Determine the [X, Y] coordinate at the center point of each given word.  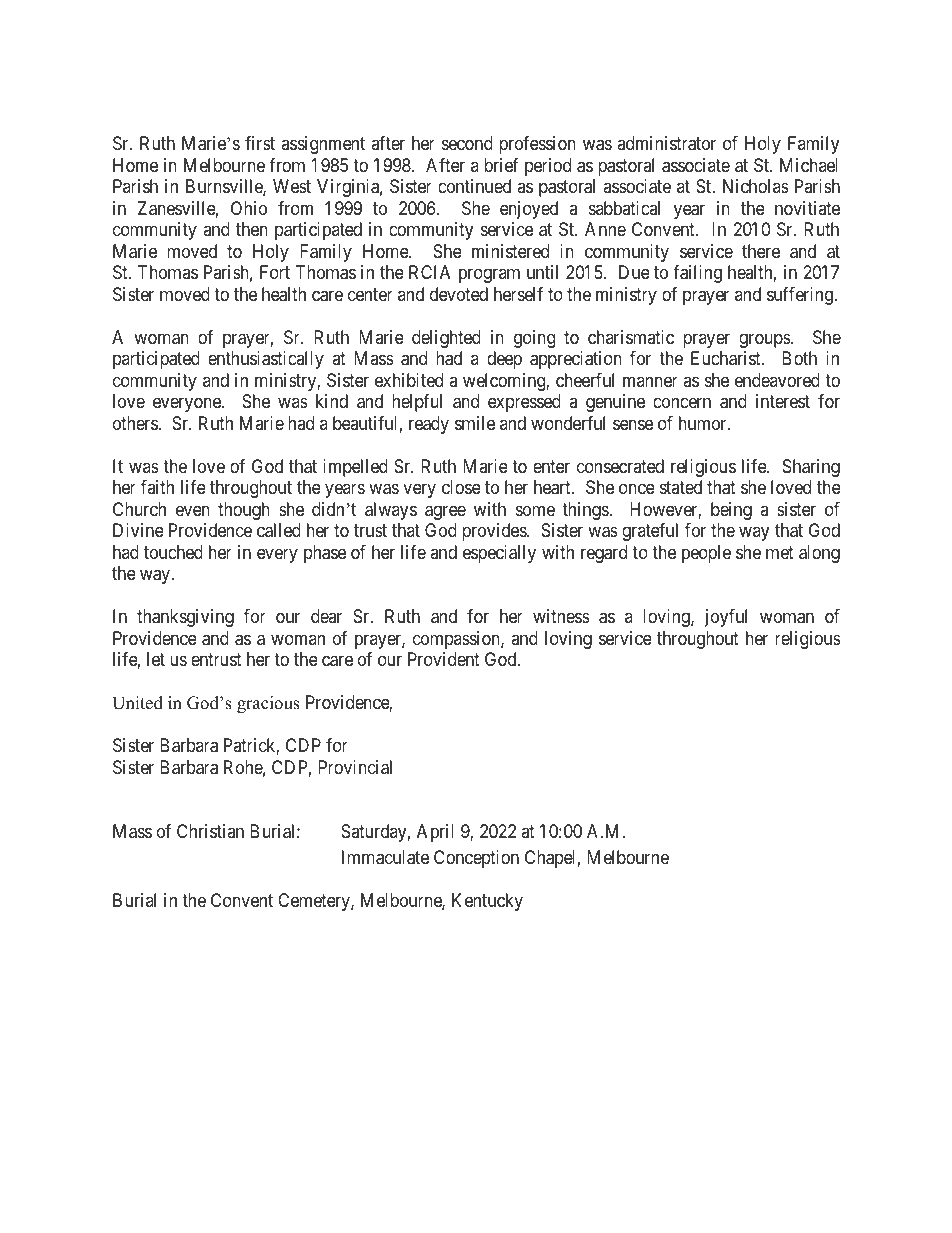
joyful [725, 618]
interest [783, 401]
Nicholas [756, 186]
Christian [210, 831]
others [135, 423]
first [260, 143]
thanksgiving [185, 618]
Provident [444, 659]
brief [501, 165]
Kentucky [487, 902]
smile [475, 423]
